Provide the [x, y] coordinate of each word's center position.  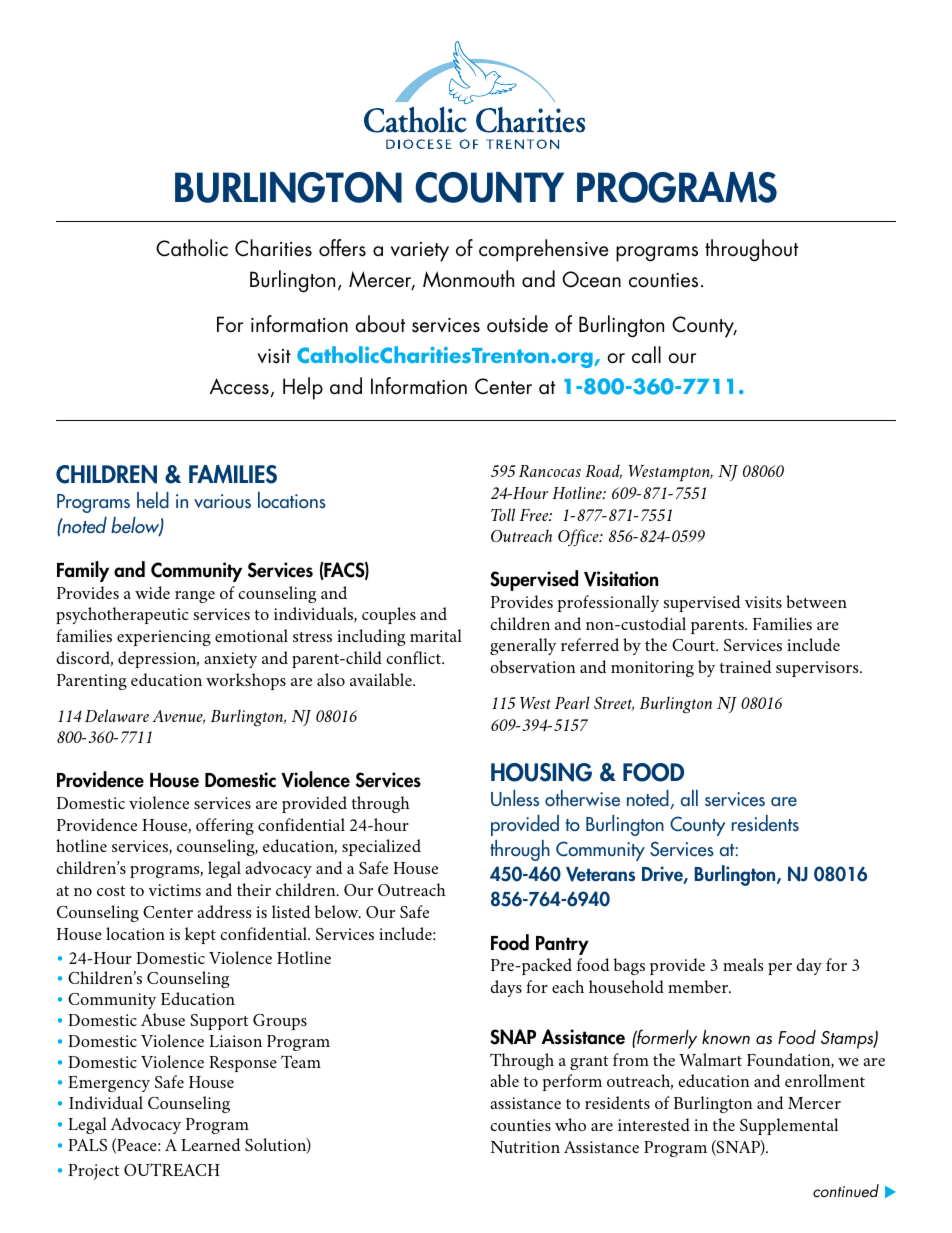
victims [174, 890]
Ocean [591, 279]
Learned [210, 1144]
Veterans [600, 874]
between [816, 601]
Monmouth [468, 279]
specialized [381, 847]
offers [342, 248]
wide [152, 592]
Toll [503, 514]
